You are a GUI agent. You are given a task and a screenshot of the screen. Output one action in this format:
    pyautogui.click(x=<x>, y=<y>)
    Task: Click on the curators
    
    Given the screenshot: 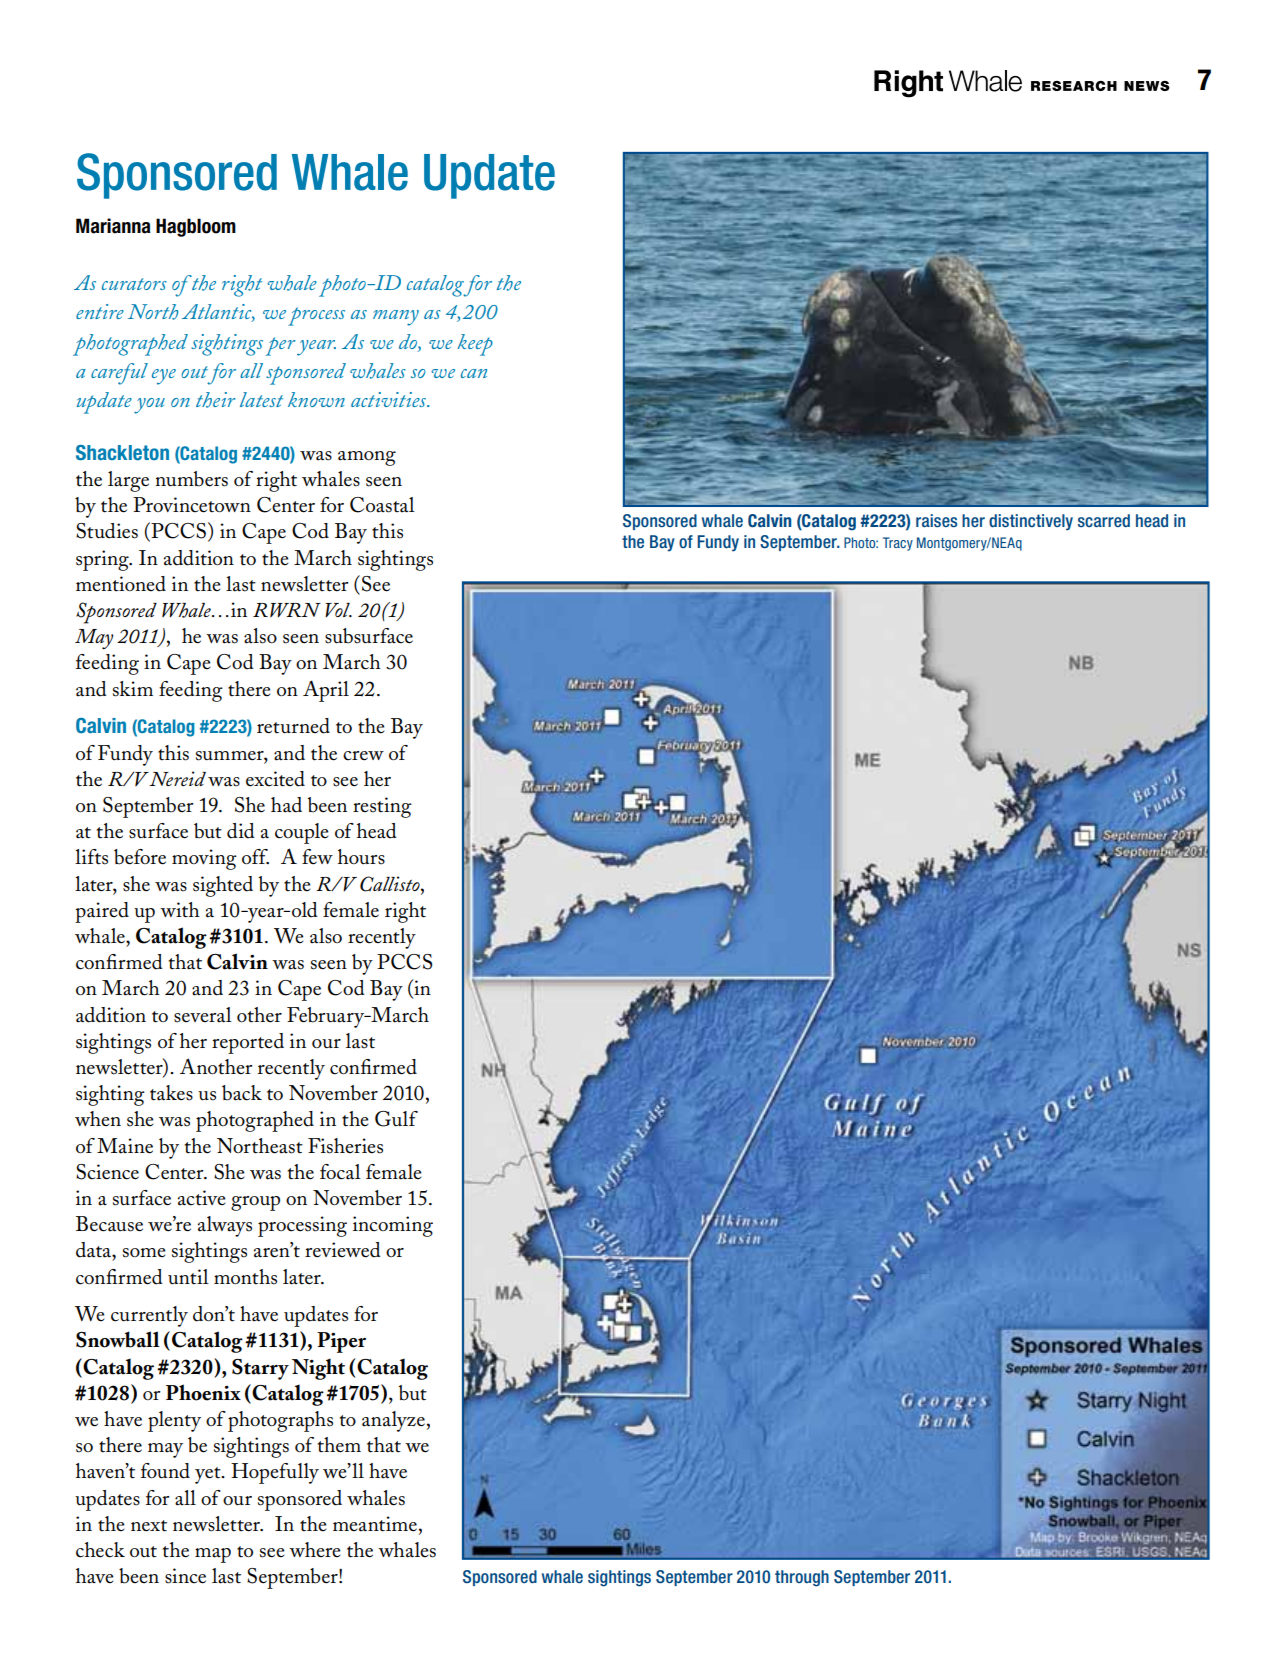 What is the action you would take?
    pyautogui.click(x=134, y=284)
